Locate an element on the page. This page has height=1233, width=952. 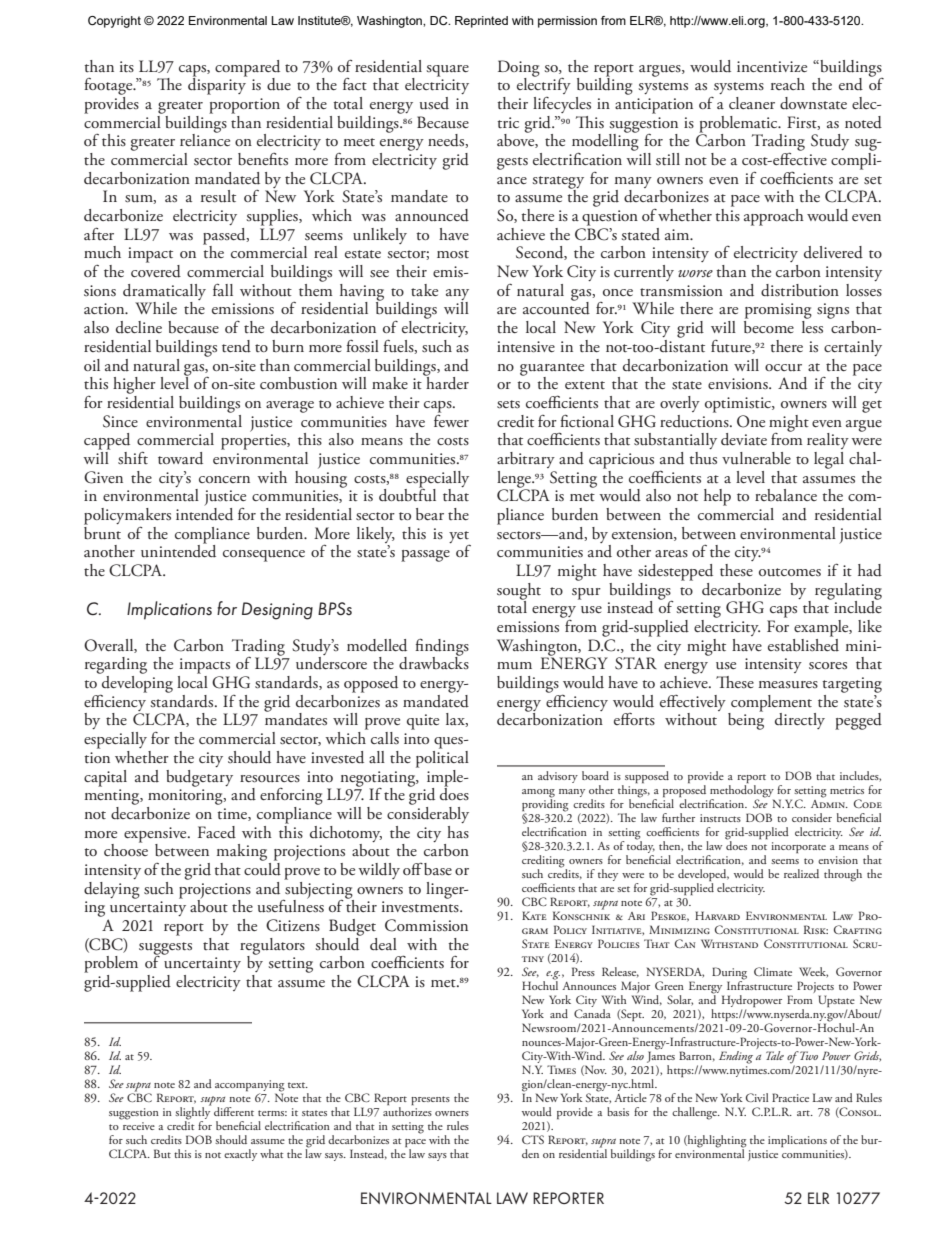
methodology is located at coordinates (742, 792).
